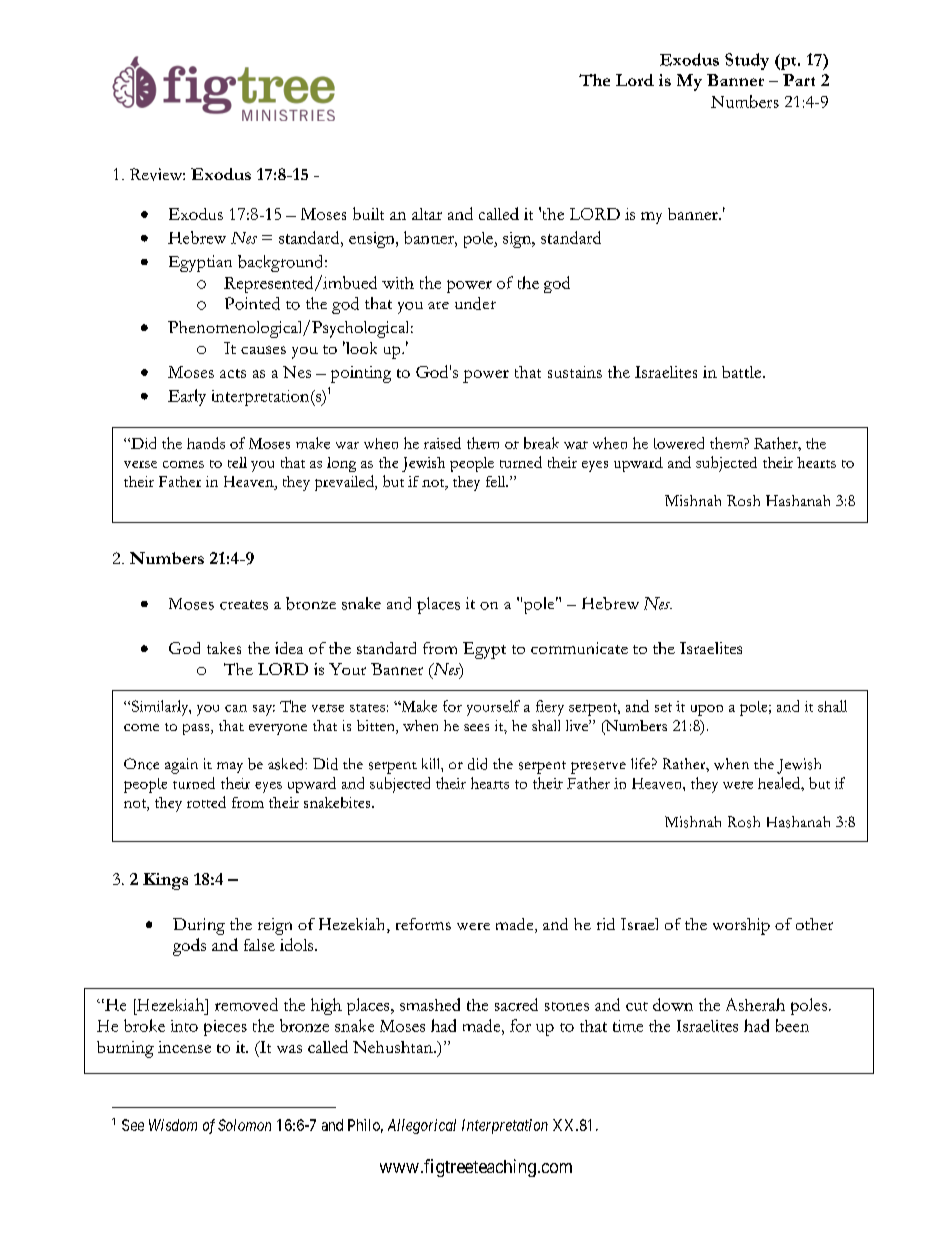 The height and width of the screenshot is (1233, 952). Describe the element at coordinates (368, 213) in the screenshot. I see `built` at that location.
